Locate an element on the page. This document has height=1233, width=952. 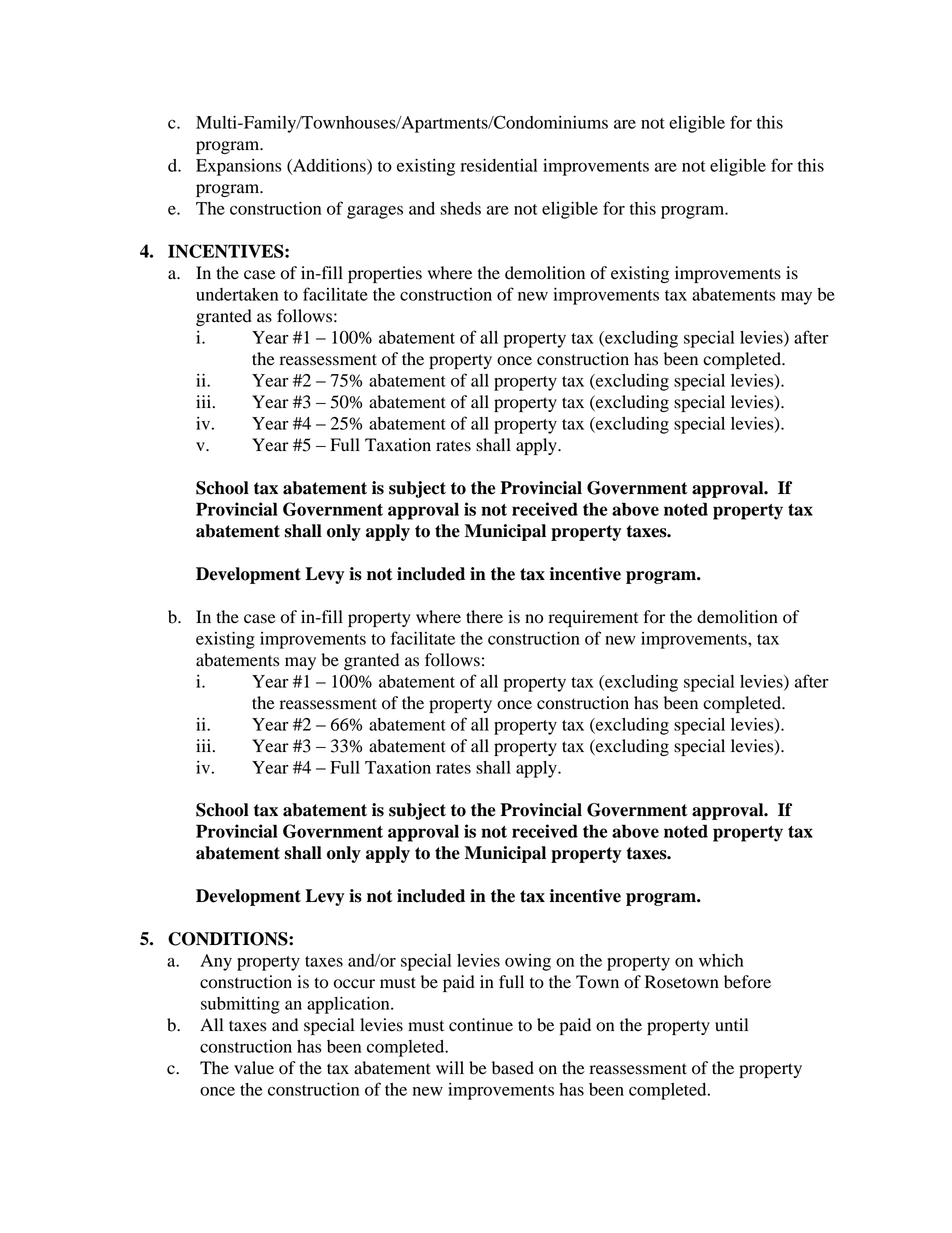
there is located at coordinates (484, 617).
